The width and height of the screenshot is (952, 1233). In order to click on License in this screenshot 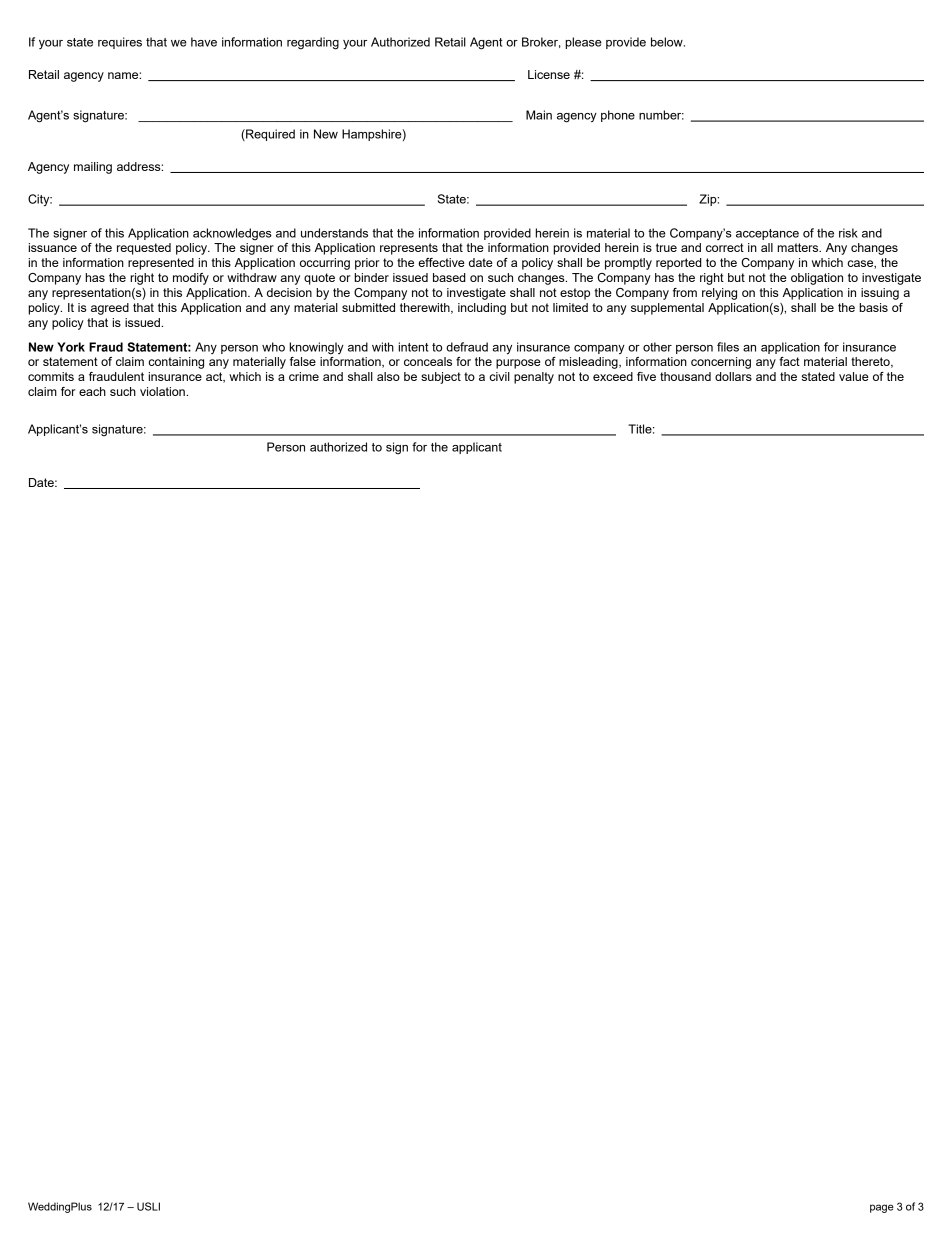, I will do `click(549, 74)`.
